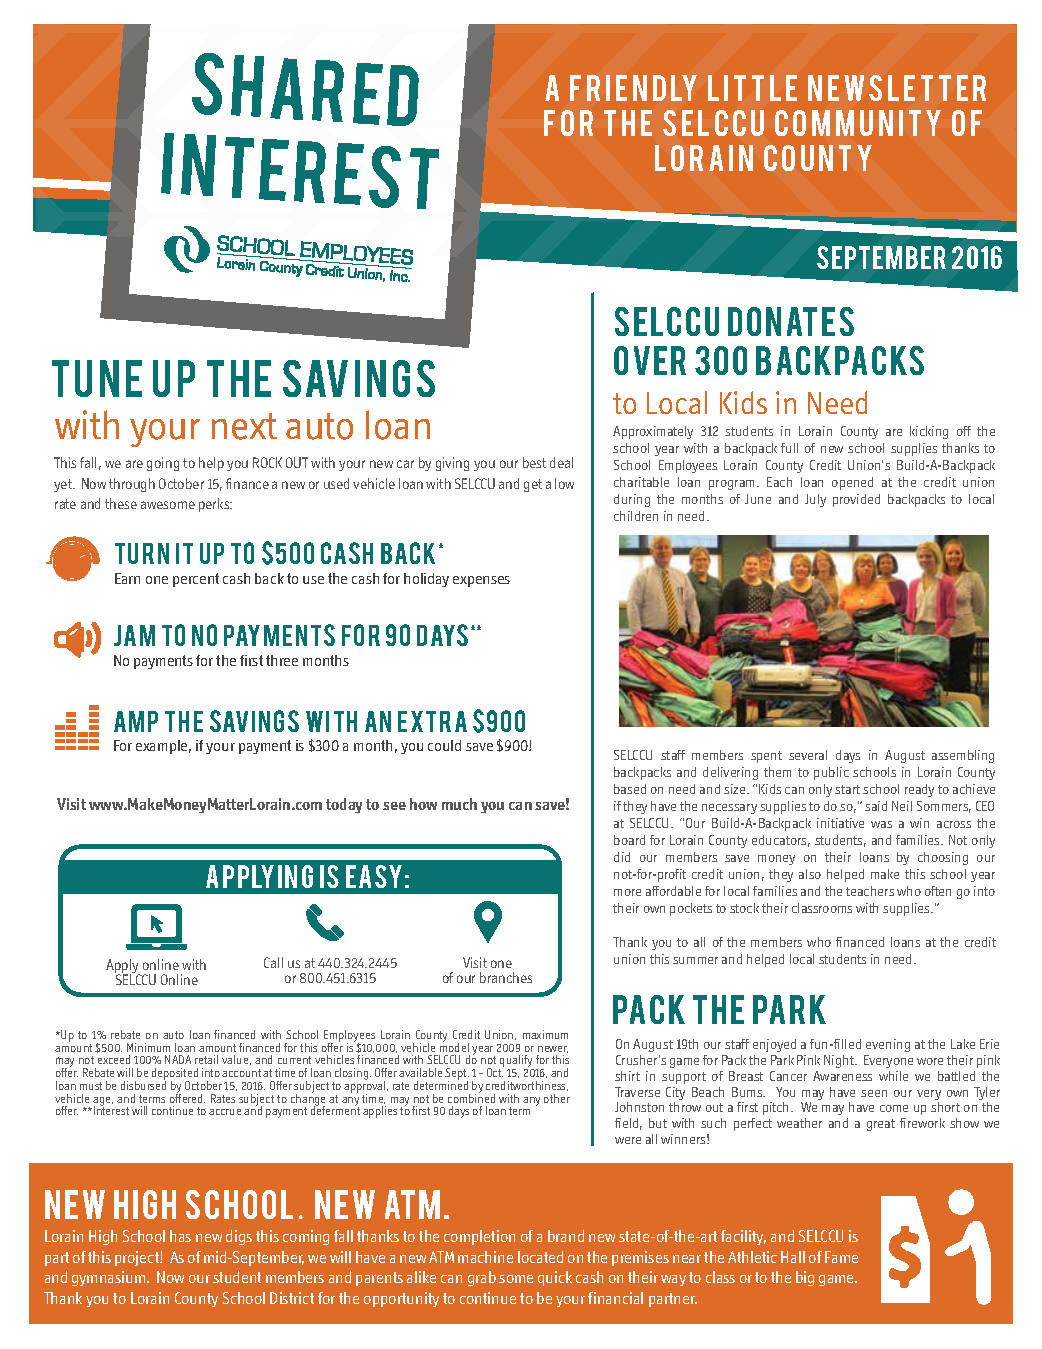 The height and width of the document is (1349, 1042). What do you see at coordinates (534, 462) in the document?
I see `best` at bounding box center [534, 462].
